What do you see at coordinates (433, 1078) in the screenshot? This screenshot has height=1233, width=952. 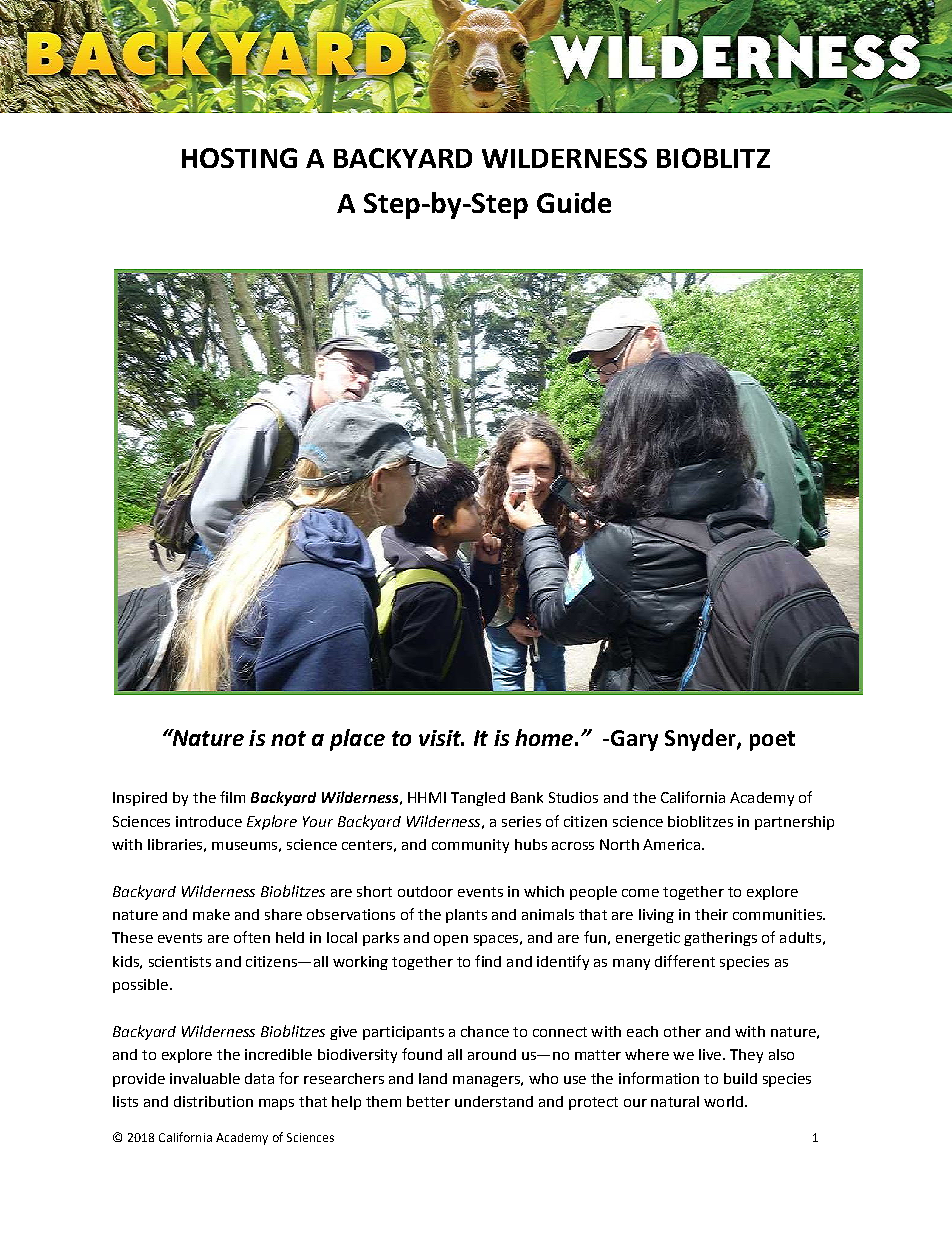 I see `land` at bounding box center [433, 1078].
